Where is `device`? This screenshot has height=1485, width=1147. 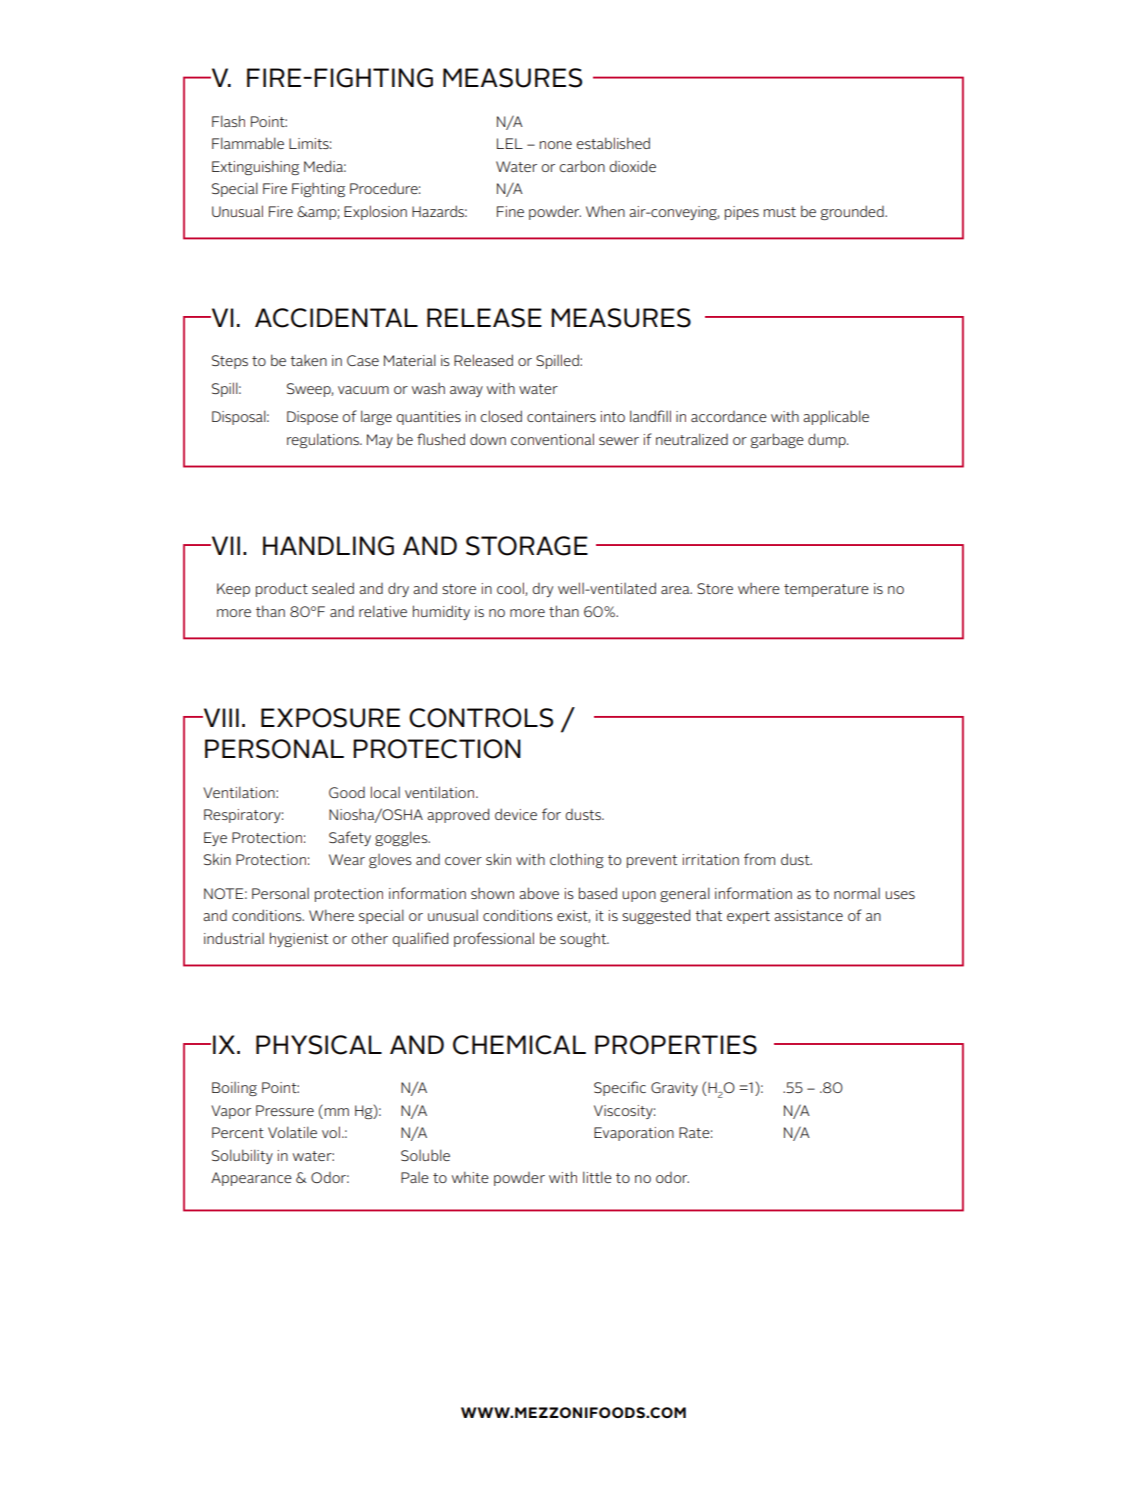 device is located at coordinates (516, 814).
